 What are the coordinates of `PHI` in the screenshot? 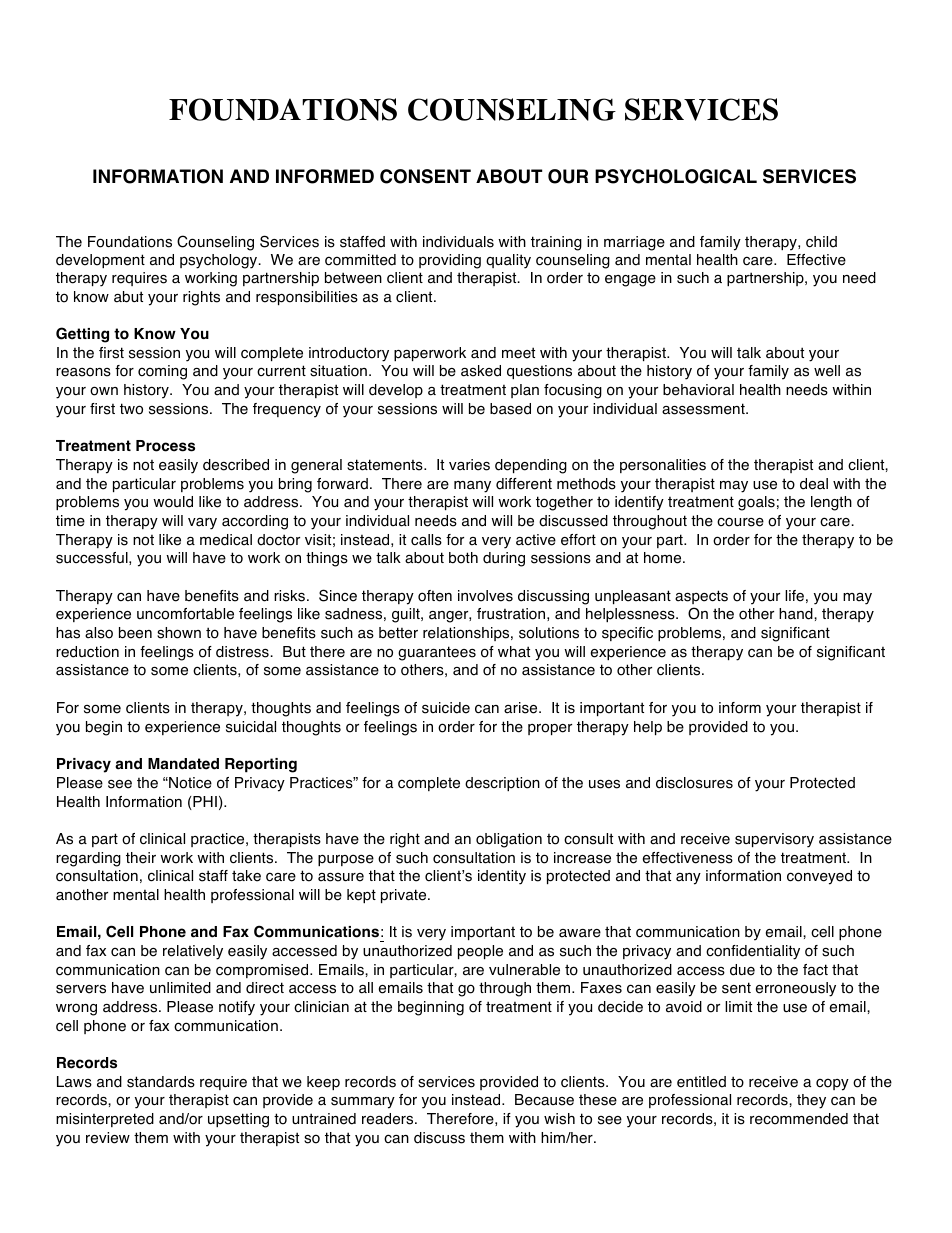 It's located at (204, 803).
